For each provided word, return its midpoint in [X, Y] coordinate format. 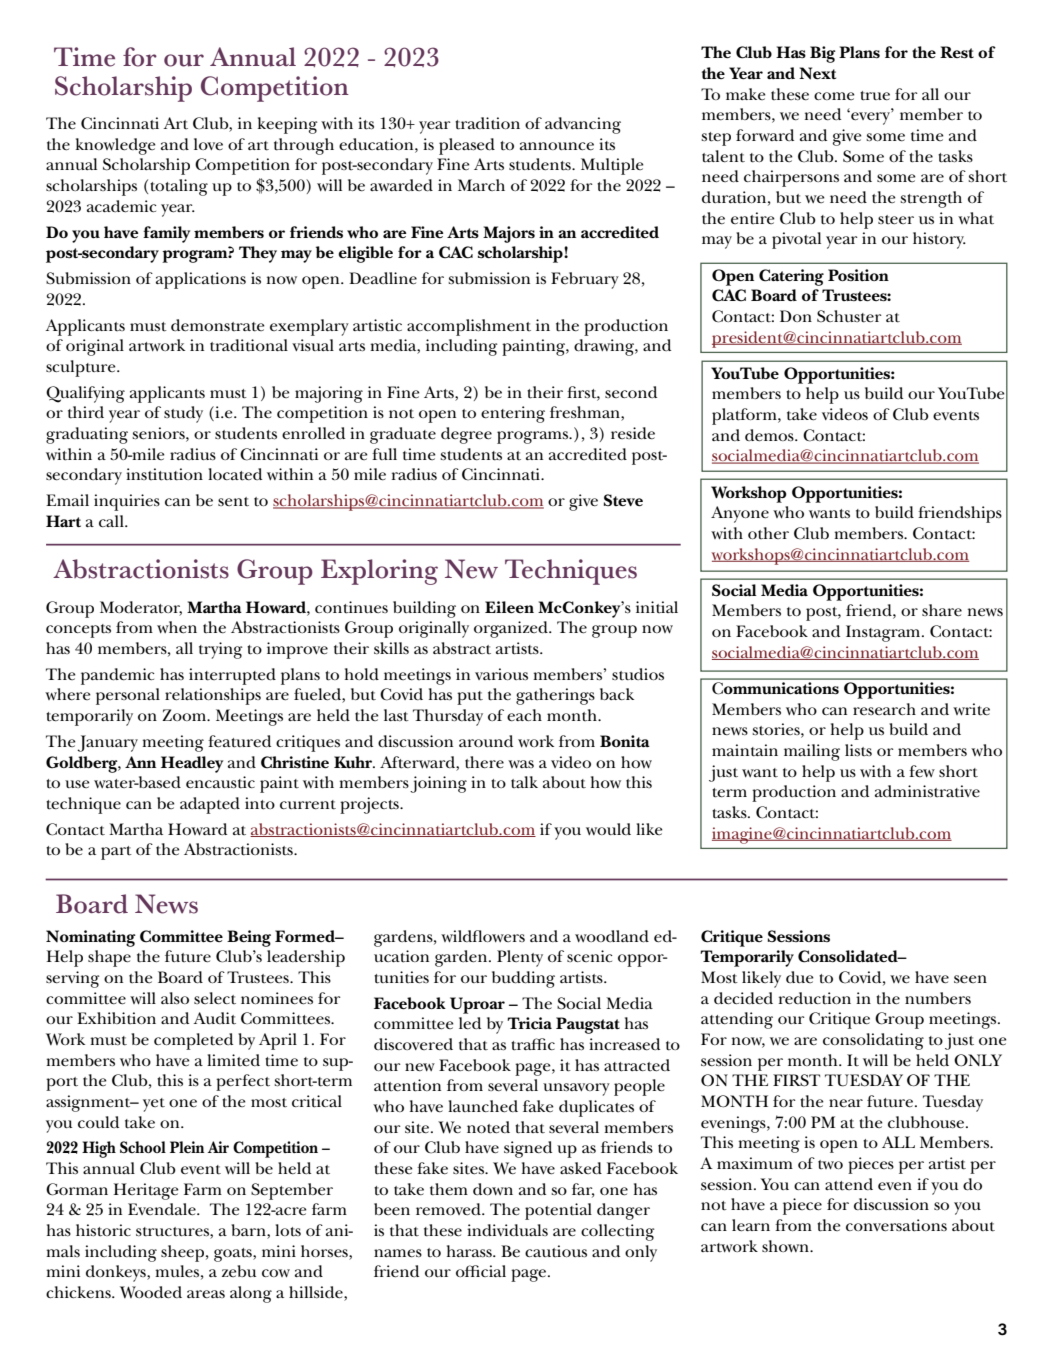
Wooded [151, 1292]
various [501, 674]
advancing [583, 125]
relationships [213, 696]
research [884, 709]
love [208, 144]
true [875, 96]
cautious [556, 1251]
